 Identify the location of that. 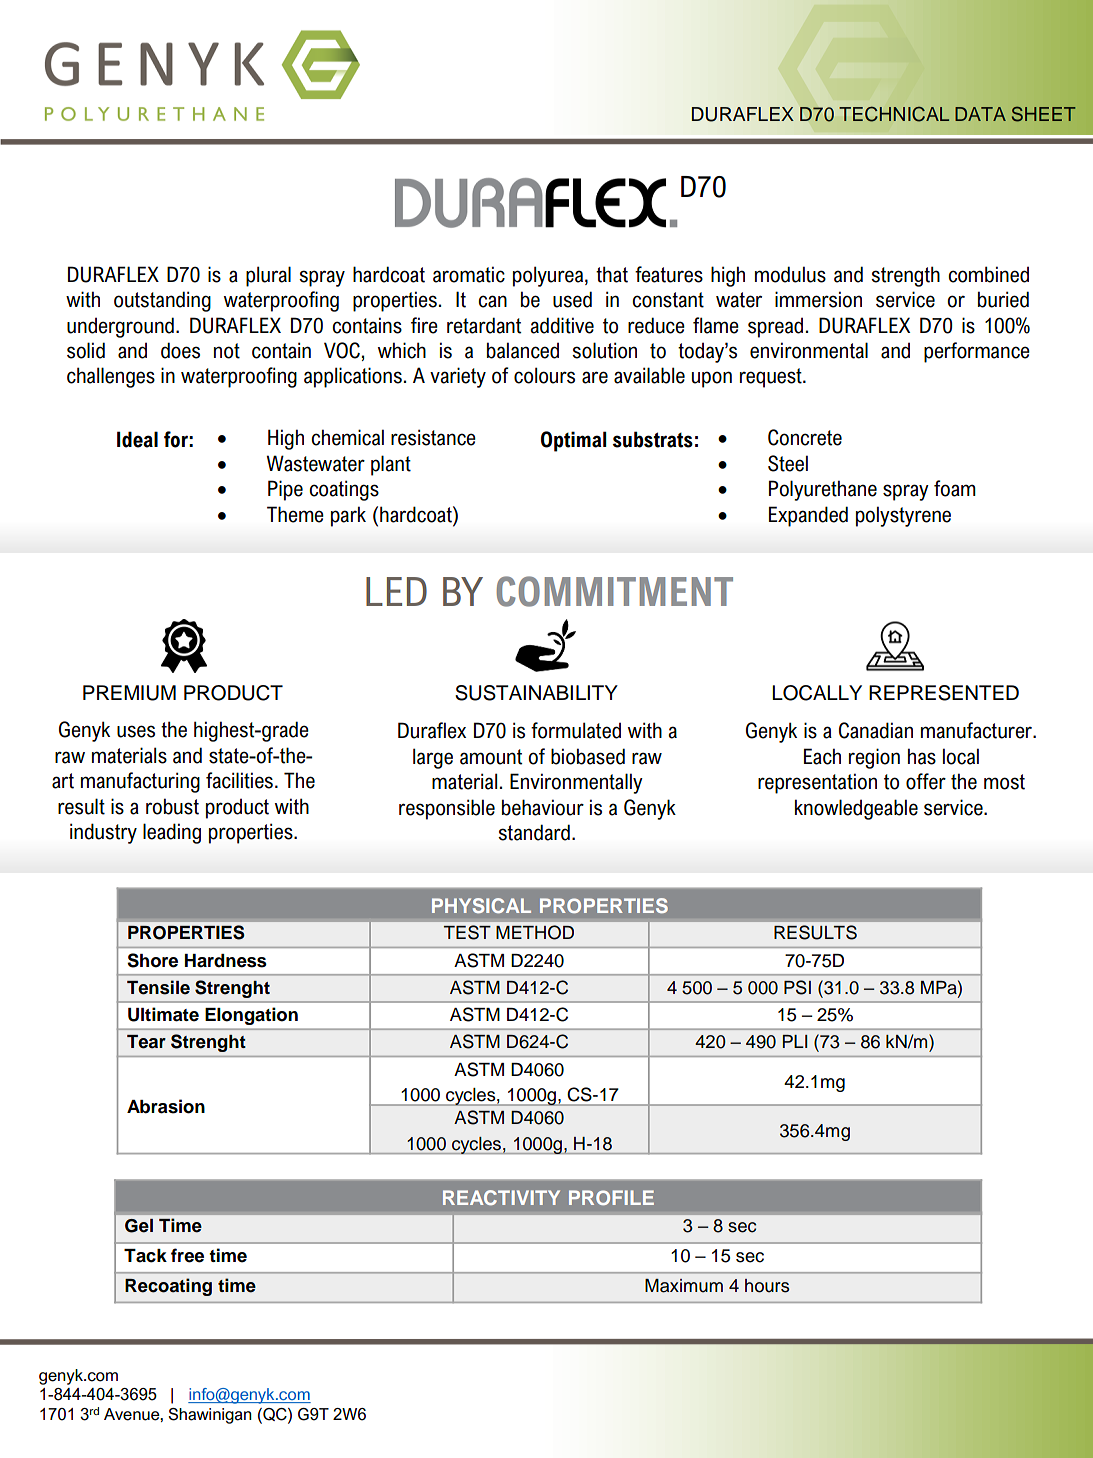
(612, 274).
